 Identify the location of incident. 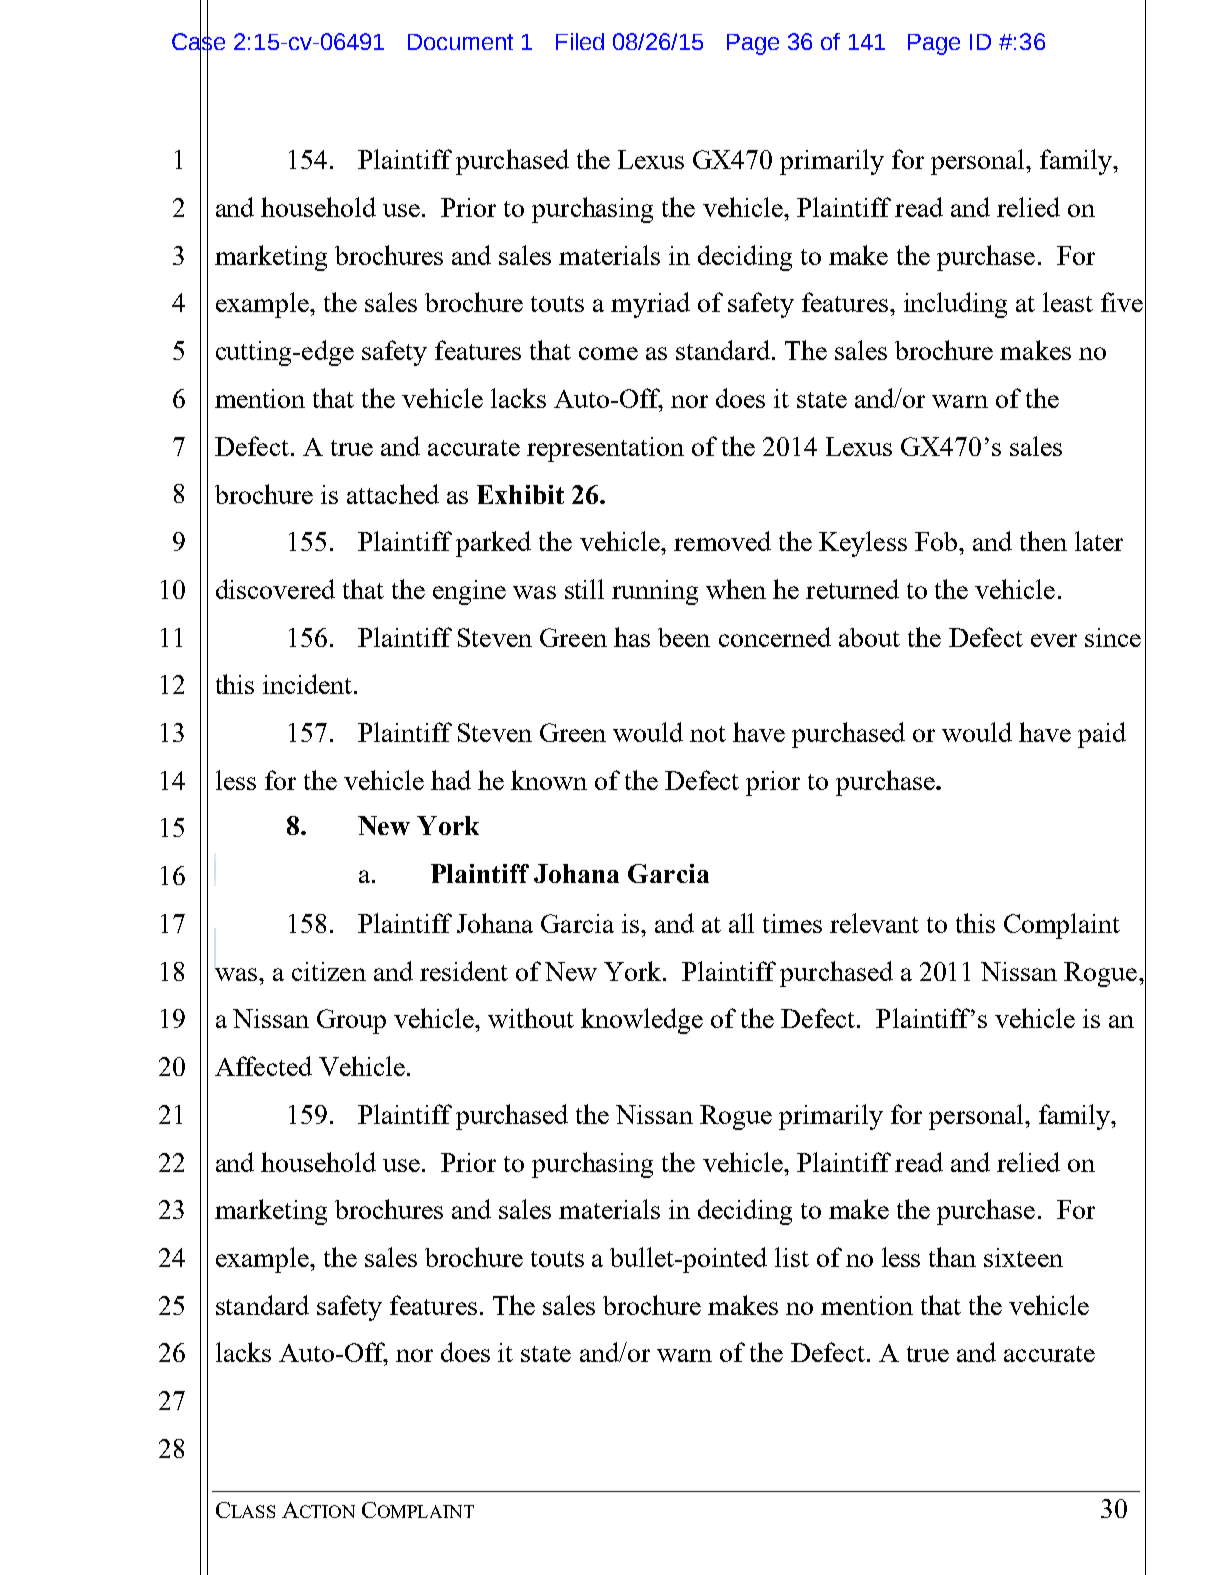
(307, 684).
